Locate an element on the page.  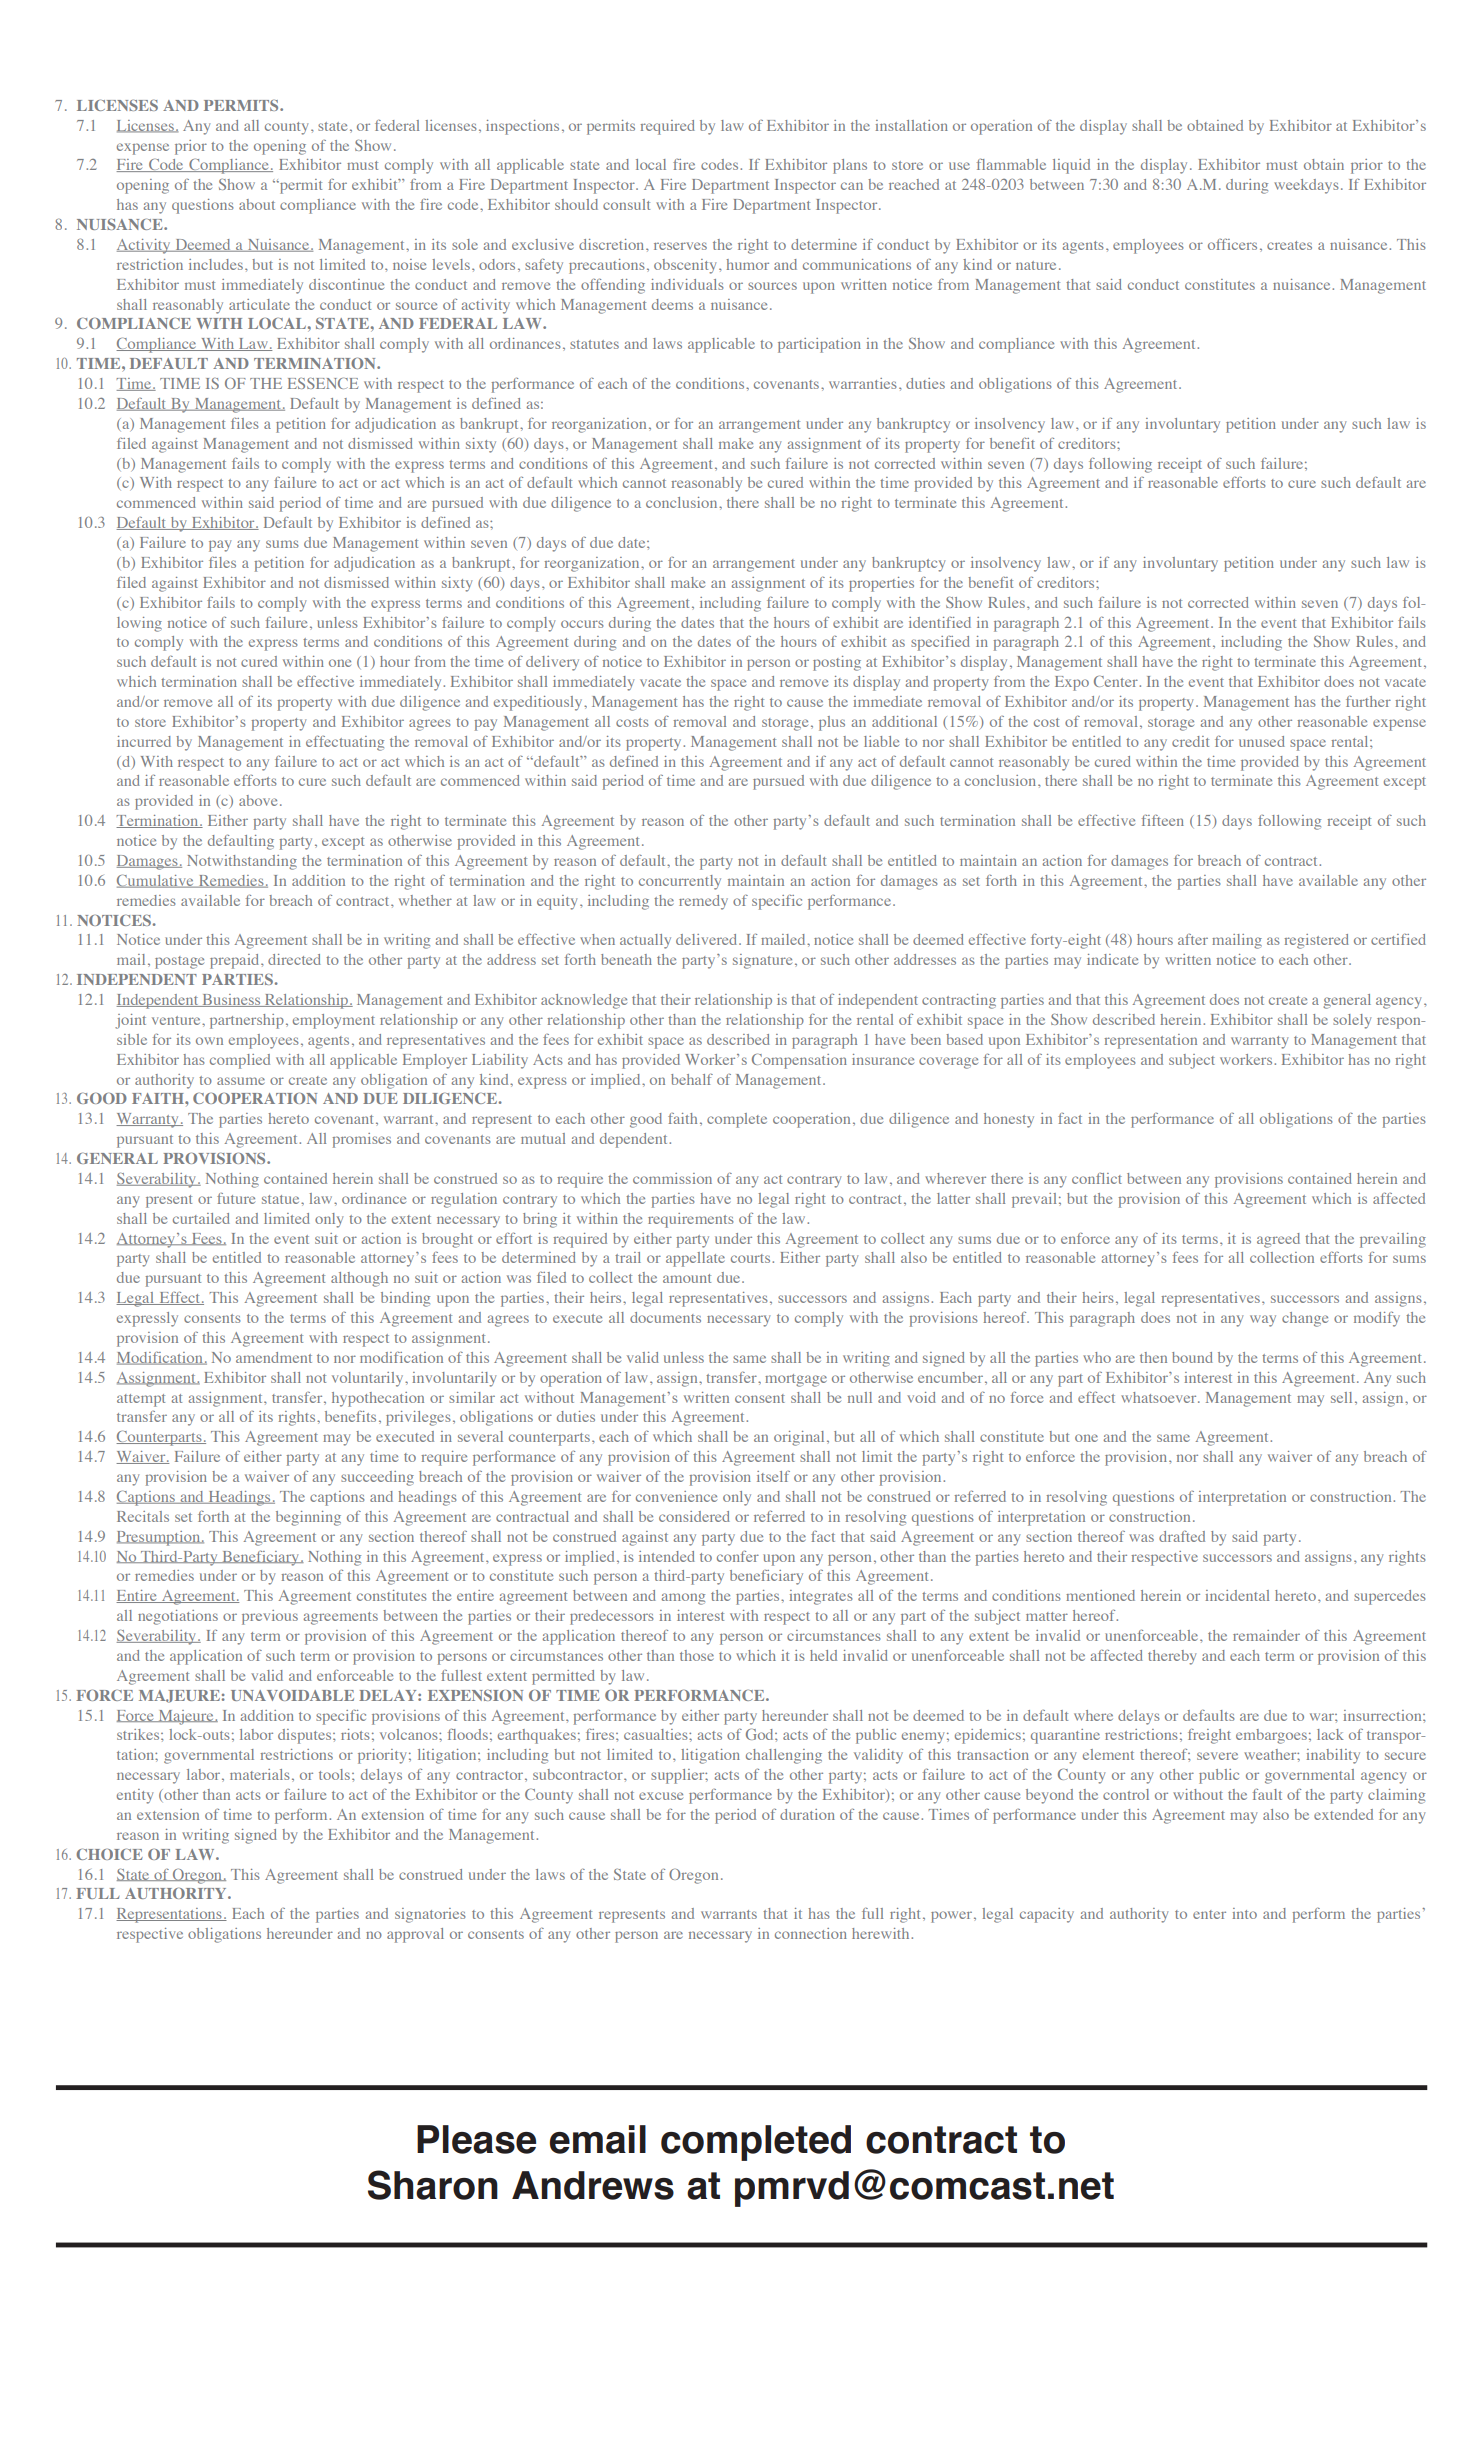
about is located at coordinates (257, 204).
